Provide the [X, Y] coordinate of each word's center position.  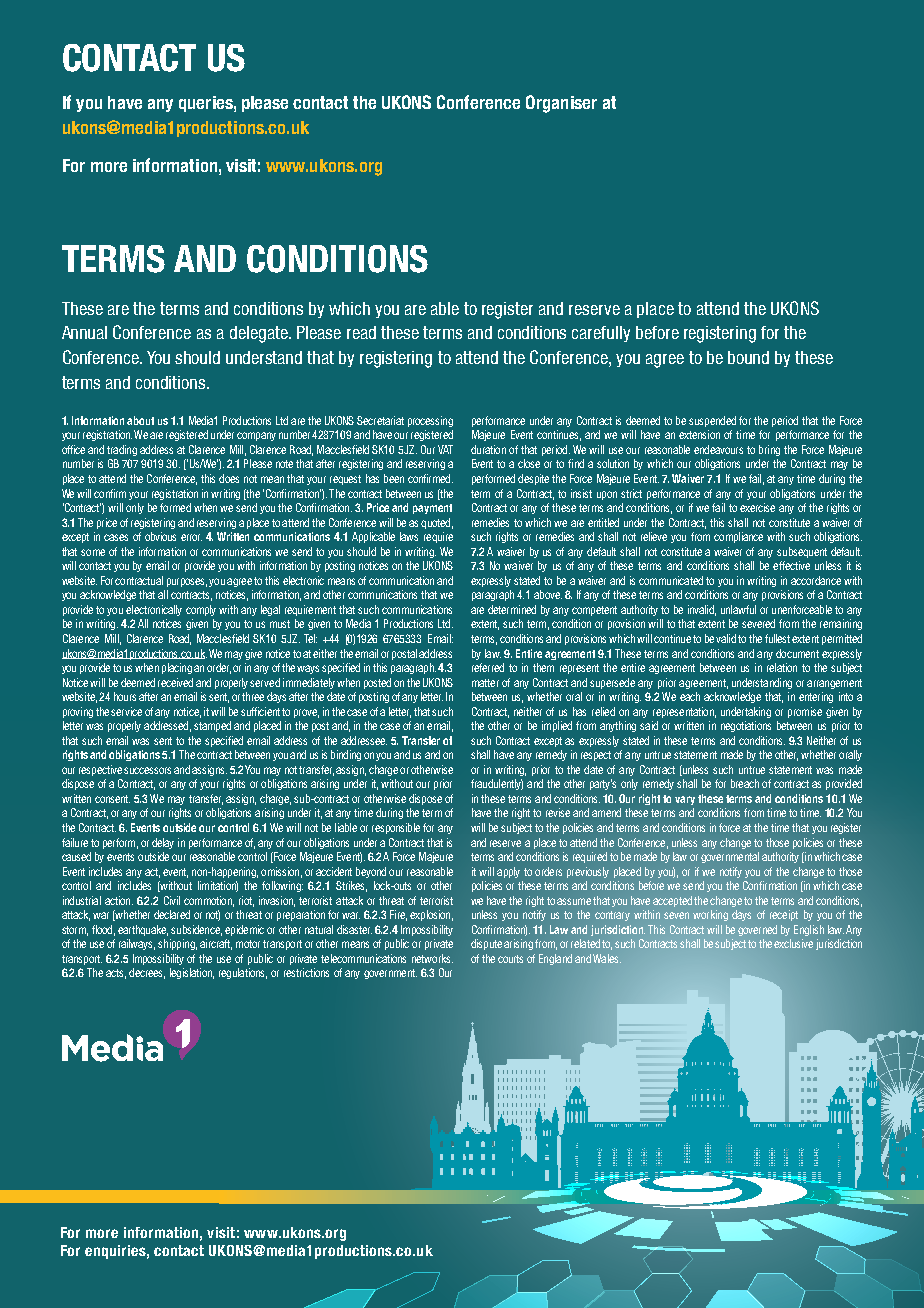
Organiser [561, 104]
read [361, 332]
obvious [160, 536]
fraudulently [497, 784]
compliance [738, 537]
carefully [601, 334]
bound [748, 357]
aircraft [216, 944]
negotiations [746, 726]
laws [409, 536]
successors [147, 770]
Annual [84, 332]
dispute [486, 944]
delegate [260, 334]
